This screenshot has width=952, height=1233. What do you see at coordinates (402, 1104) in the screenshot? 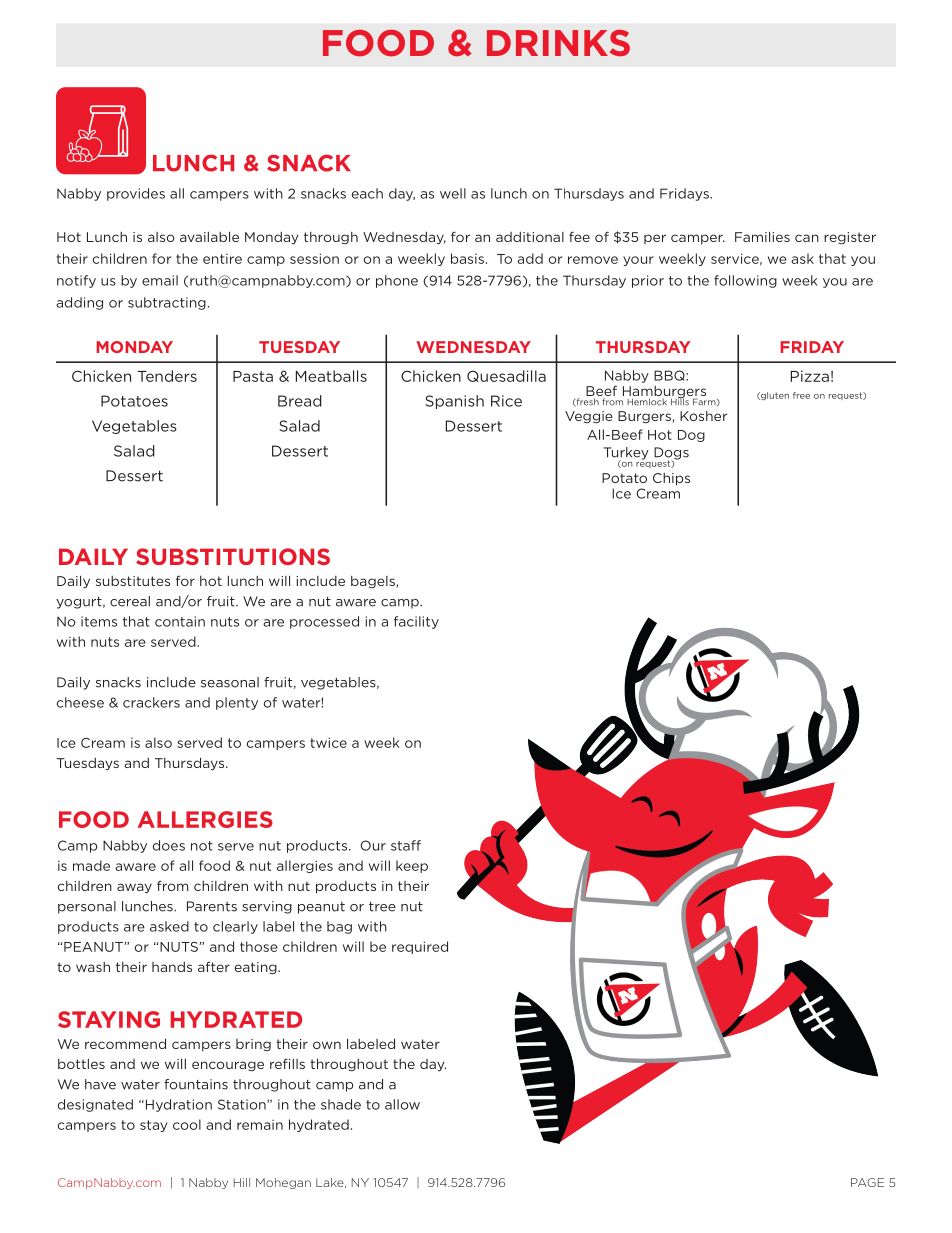
I see `allow` at bounding box center [402, 1104].
